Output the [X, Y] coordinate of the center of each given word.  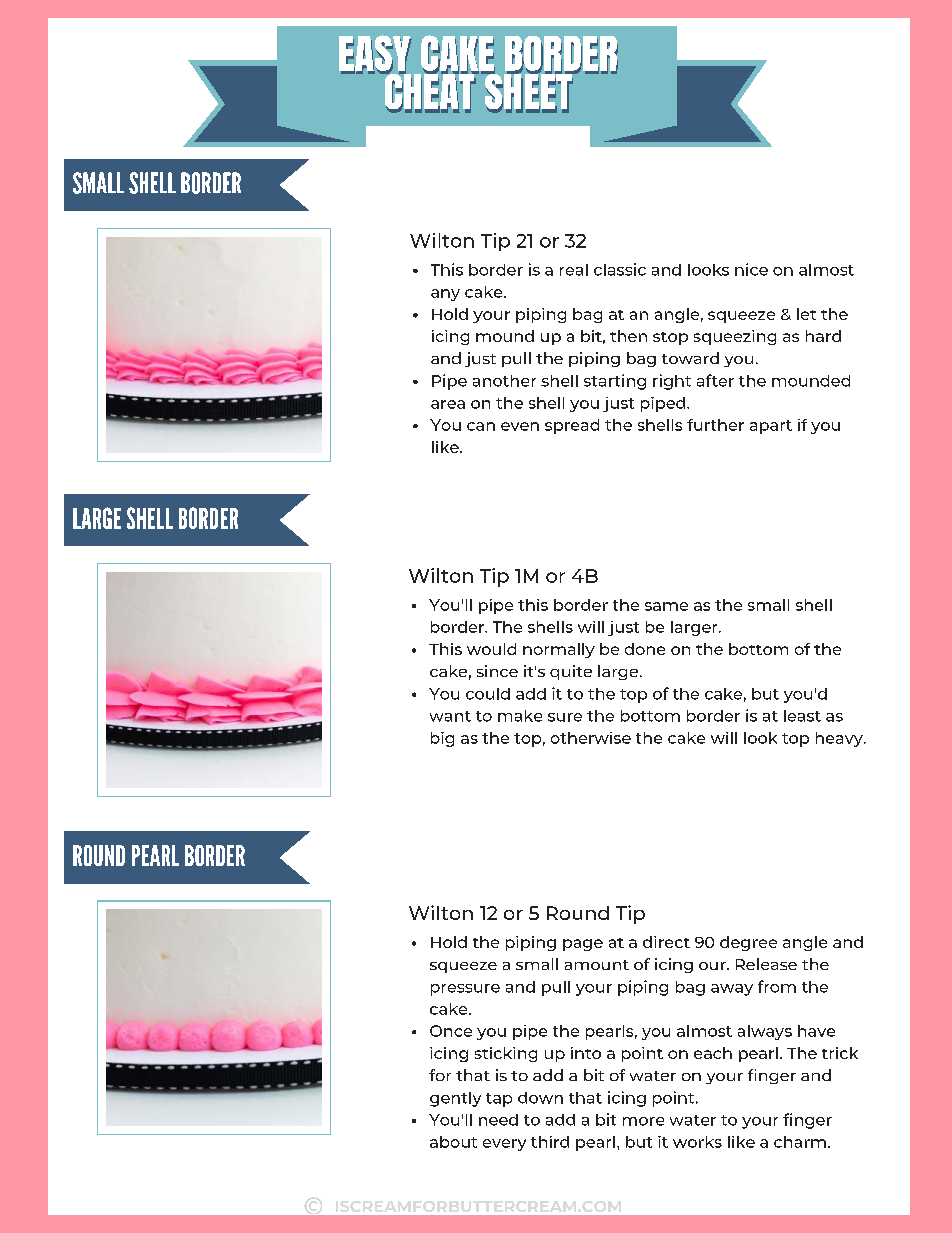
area [448, 404]
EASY [375, 56]
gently [455, 1099]
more [643, 1121]
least [802, 716]
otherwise [591, 738]
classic [620, 269]
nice [751, 269]
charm [800, 1142]
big [442, 739]
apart [771, 427]
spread [572, 426]
